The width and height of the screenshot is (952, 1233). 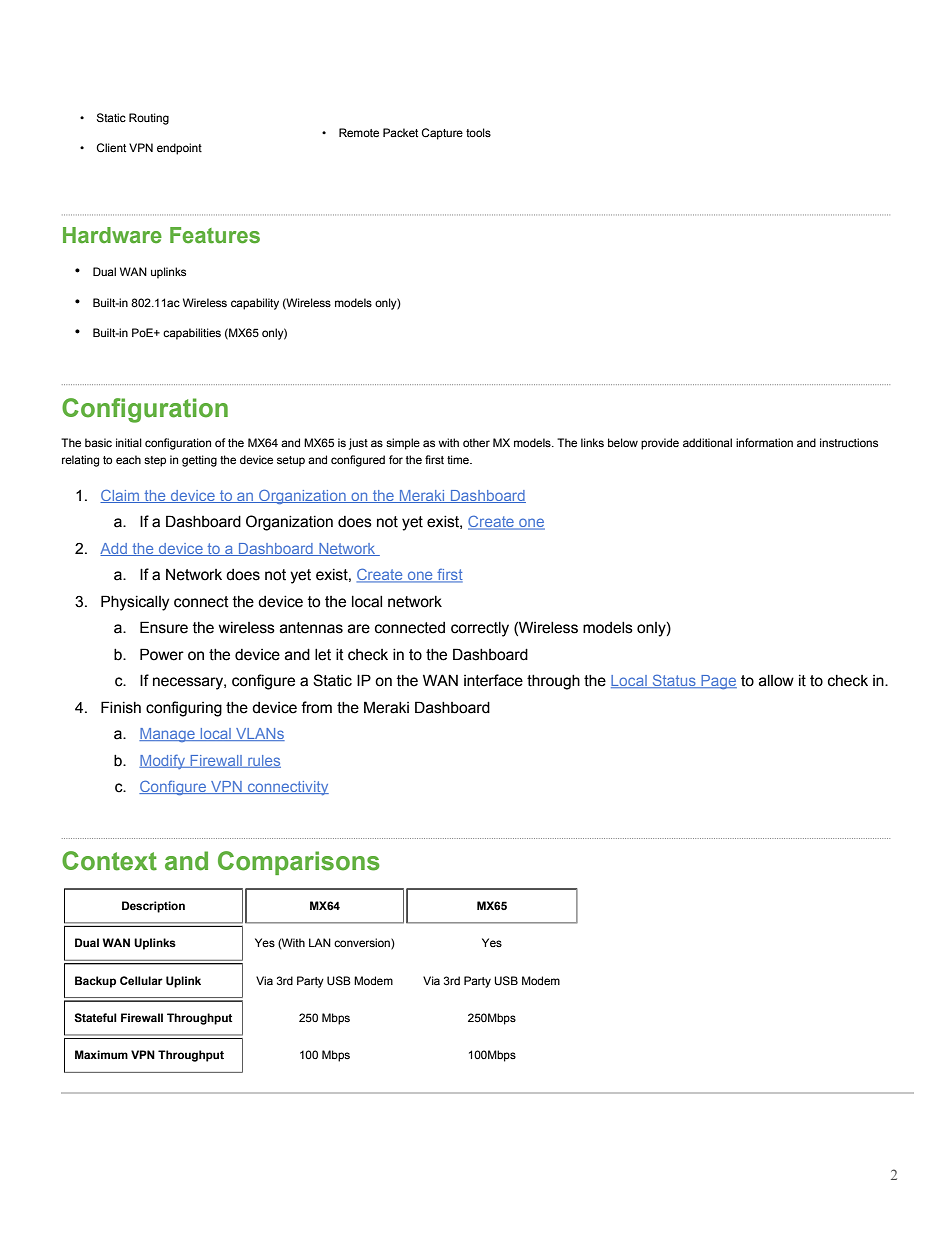 What do you see at coordinates (299, 863) in the screenshot?
I see `Comparisons` at bounding box center [299, 863].
